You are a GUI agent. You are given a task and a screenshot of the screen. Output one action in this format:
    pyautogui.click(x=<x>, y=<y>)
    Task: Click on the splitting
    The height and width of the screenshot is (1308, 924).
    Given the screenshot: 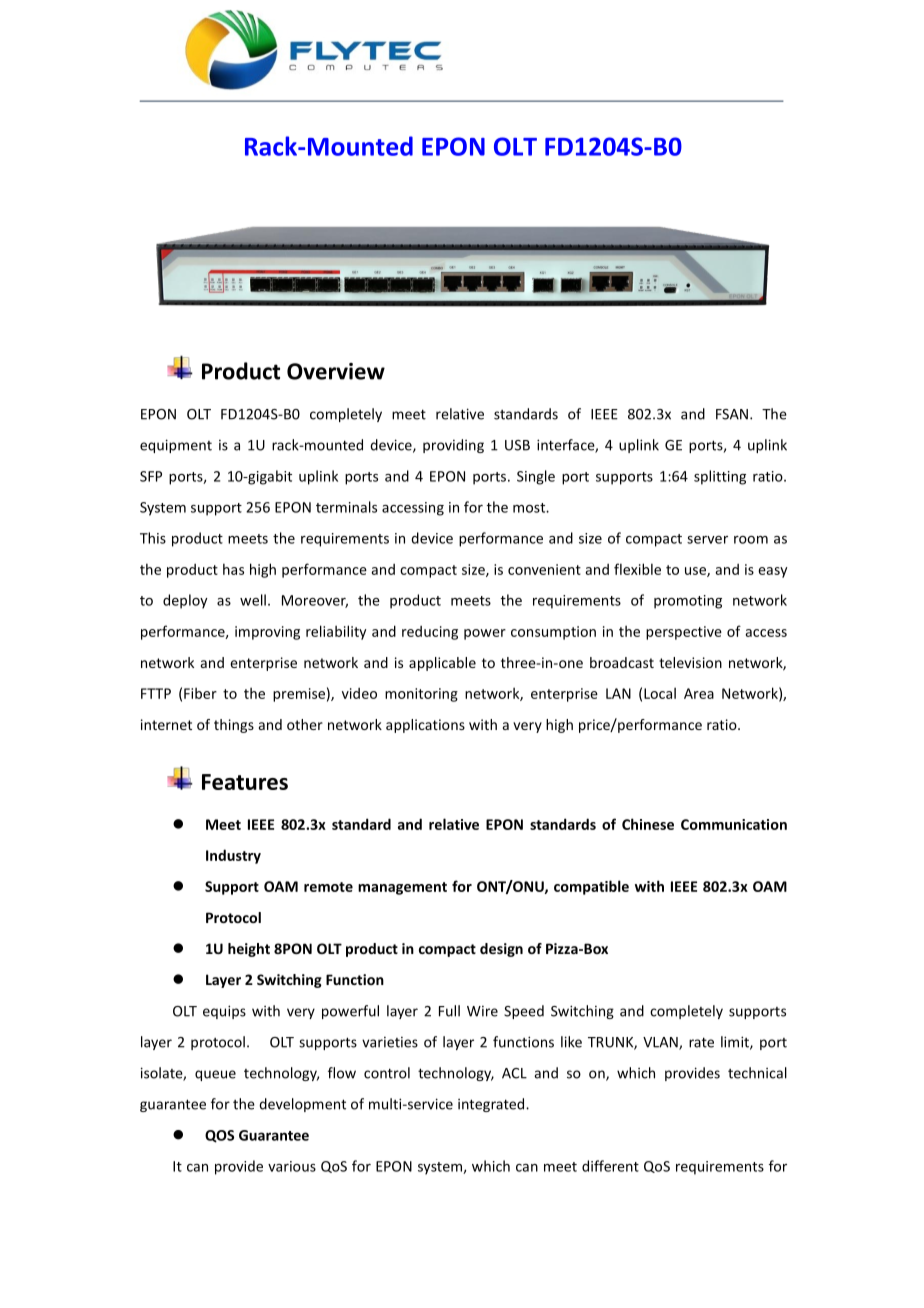 What is the action you would take?
    pyautogui.click(x=720, y=477)
